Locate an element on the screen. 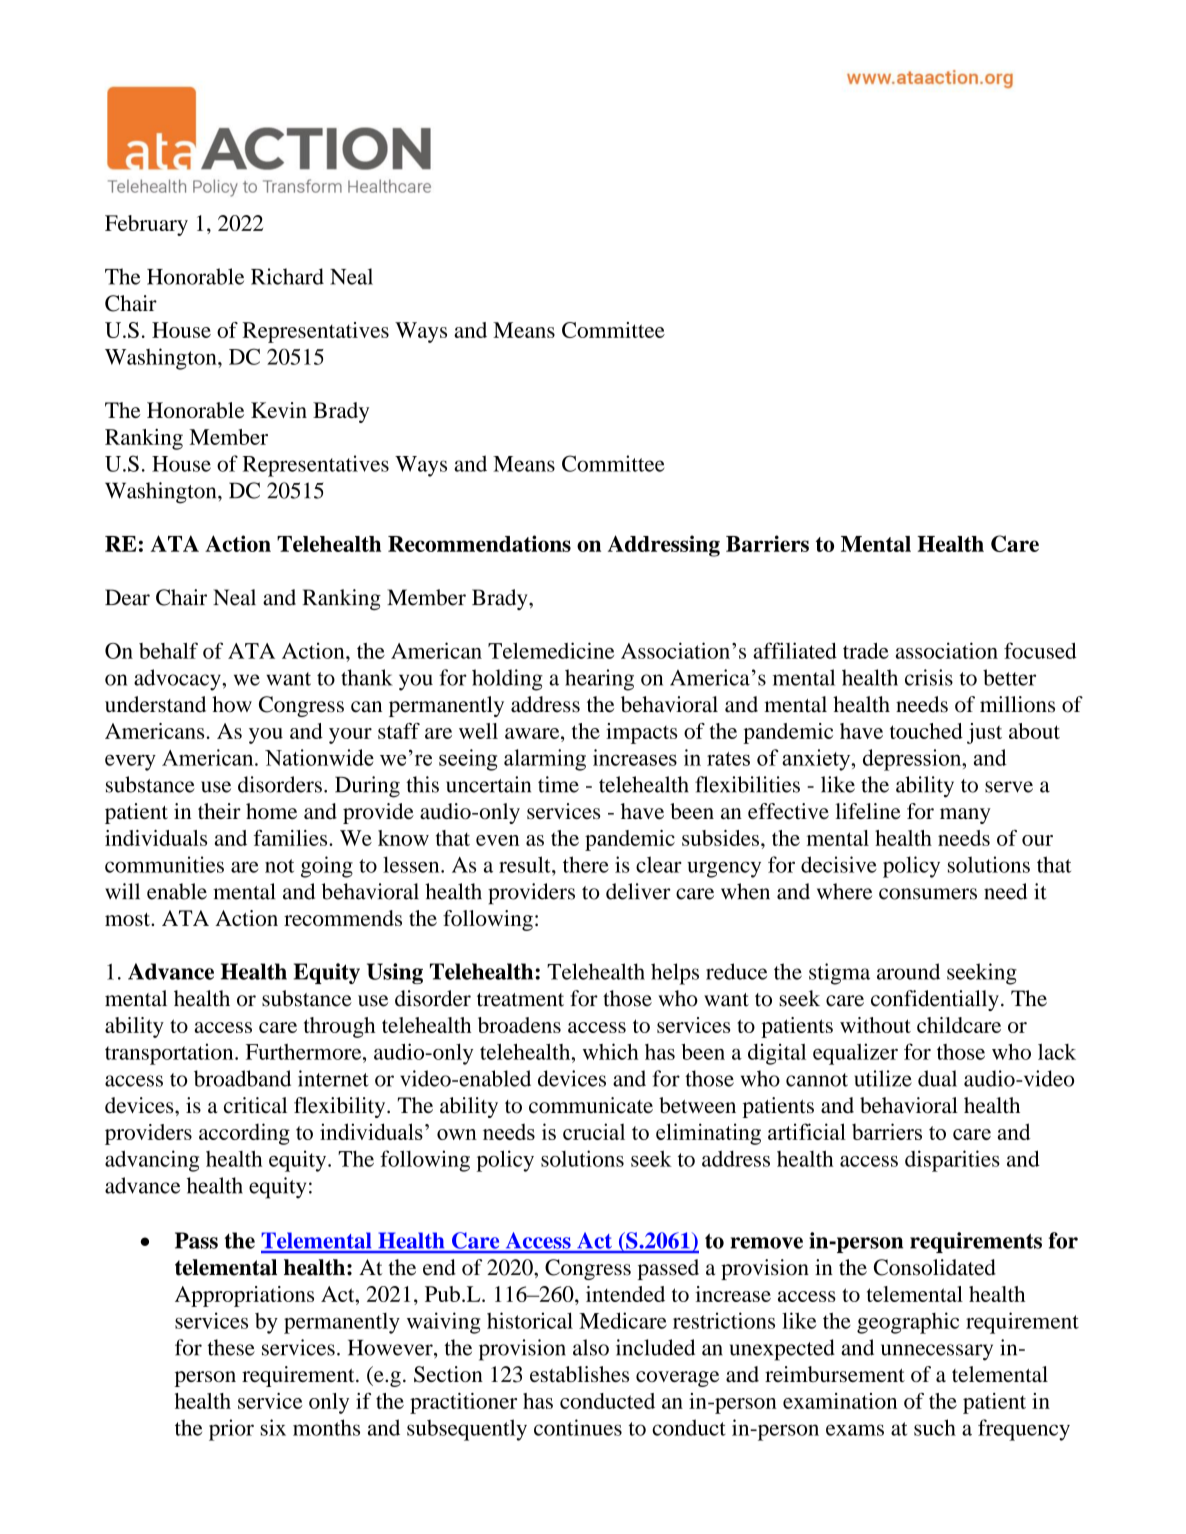  such is located at coordinates (935, 1427).
